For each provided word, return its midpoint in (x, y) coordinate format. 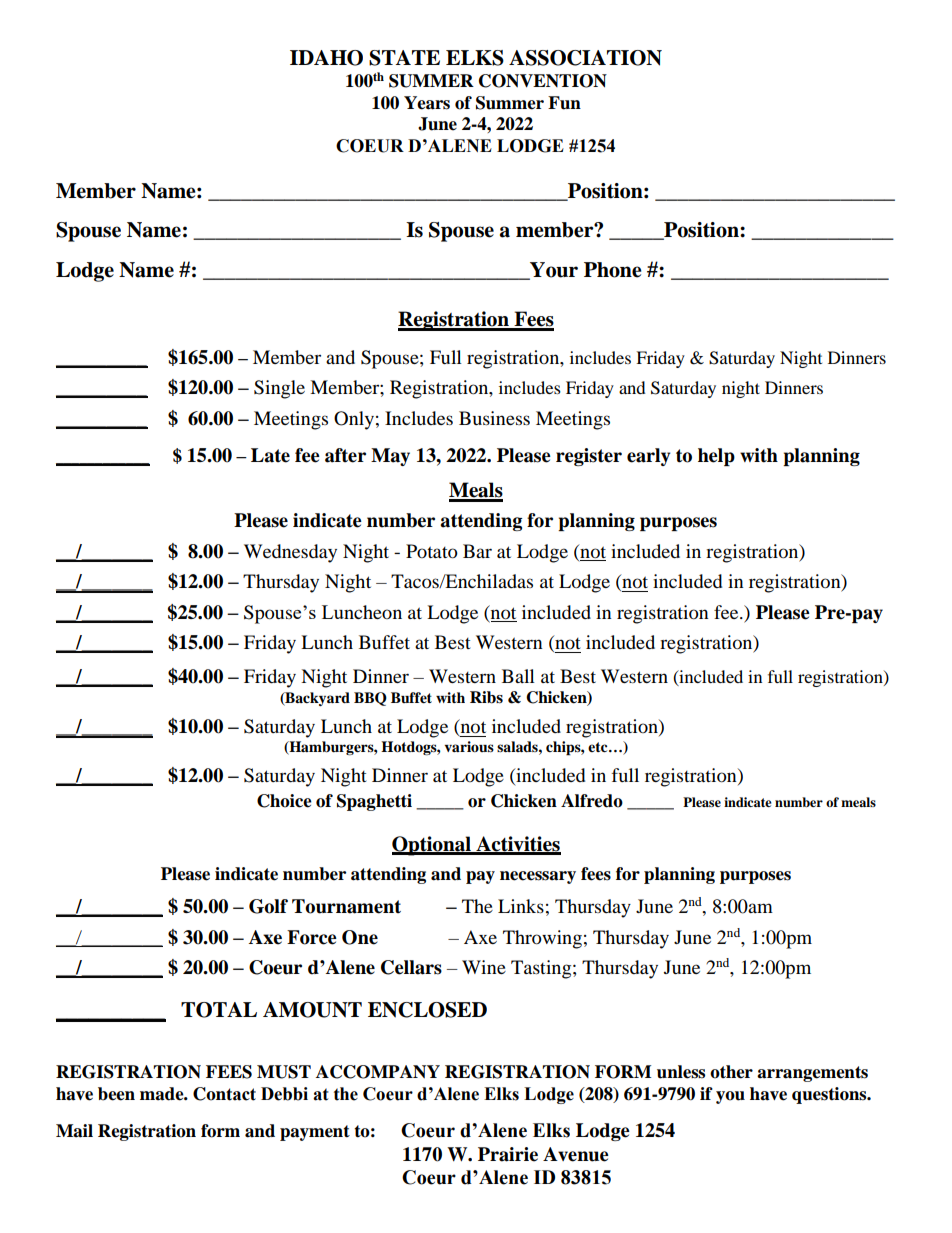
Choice (284, 801)
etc (599, 747)
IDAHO (326, 58)
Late (270, 455)
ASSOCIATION (585, 58)
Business (494, 418)
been (116, 1094)
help (716, 457)
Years (427, 103)
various (469, 746)
